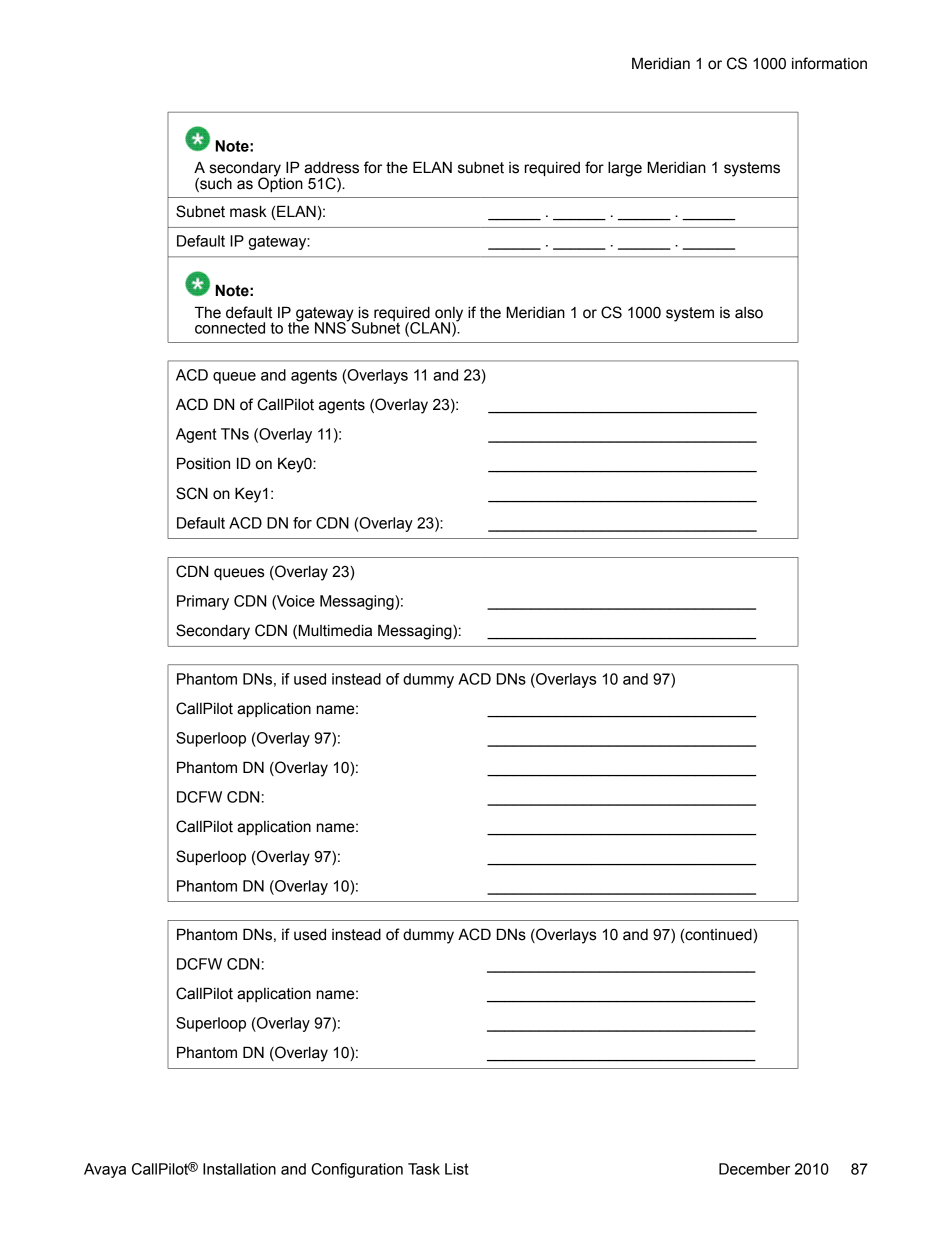 The image size is (952, 1233). I want to click on List, so click(457, 1169).
